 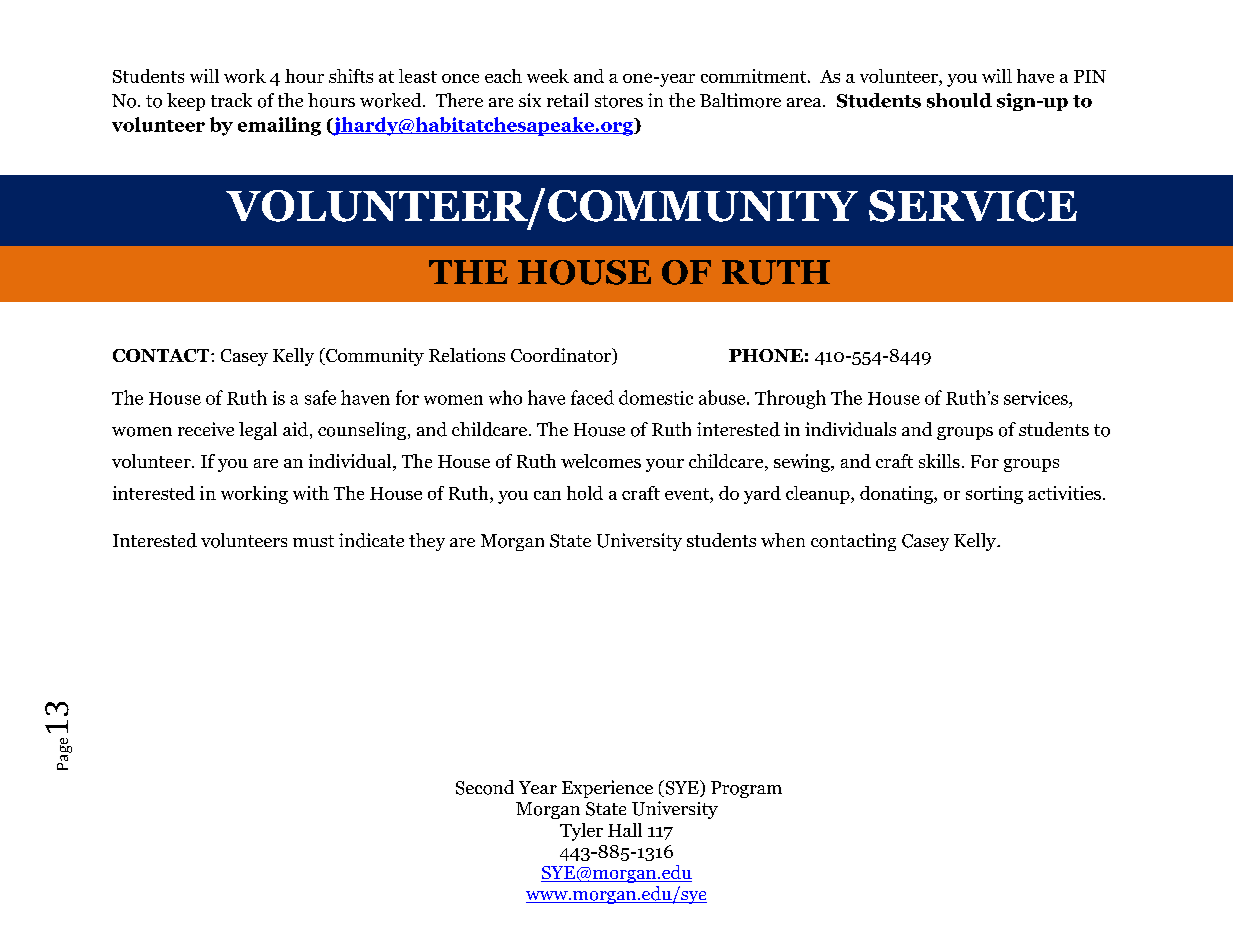 What do you see at coordinates (485, 787) in the screenshot?
I see `Second` at bounding box center [485, 787].
